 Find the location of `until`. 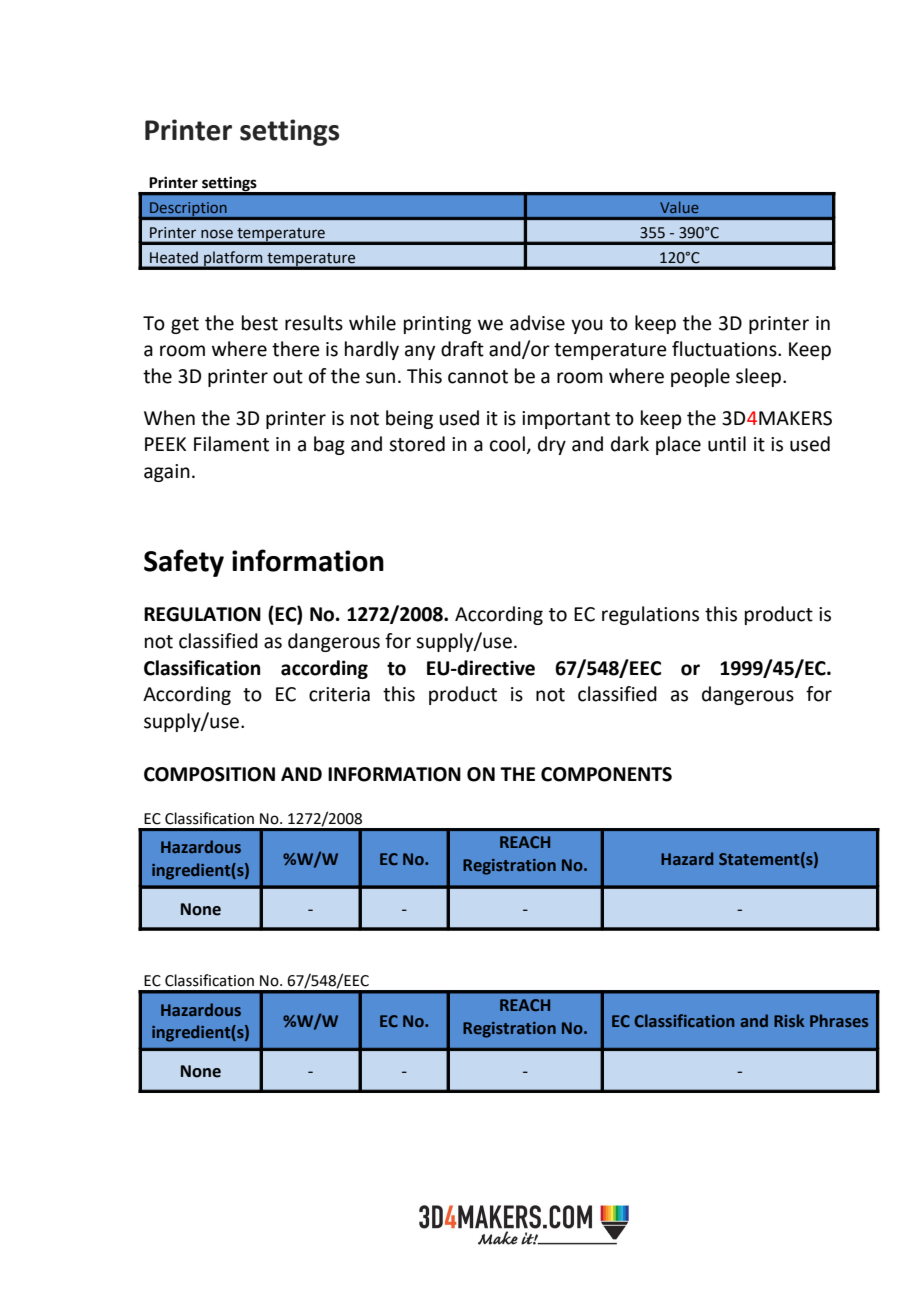

until is located at coordinates (727, 444).
